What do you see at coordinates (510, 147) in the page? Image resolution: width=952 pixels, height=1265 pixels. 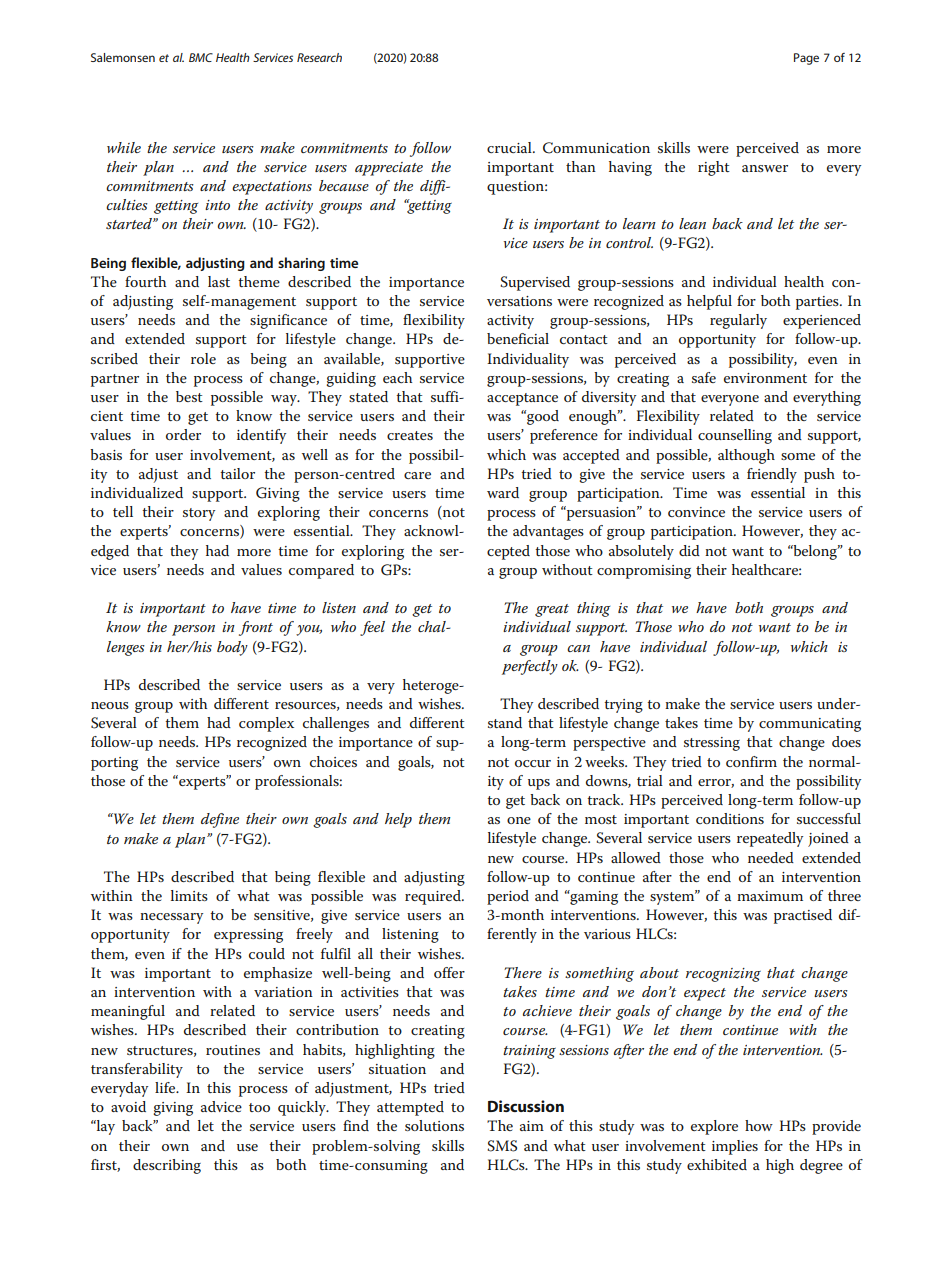 I see `crucial` at bounding box center [510, 147].
